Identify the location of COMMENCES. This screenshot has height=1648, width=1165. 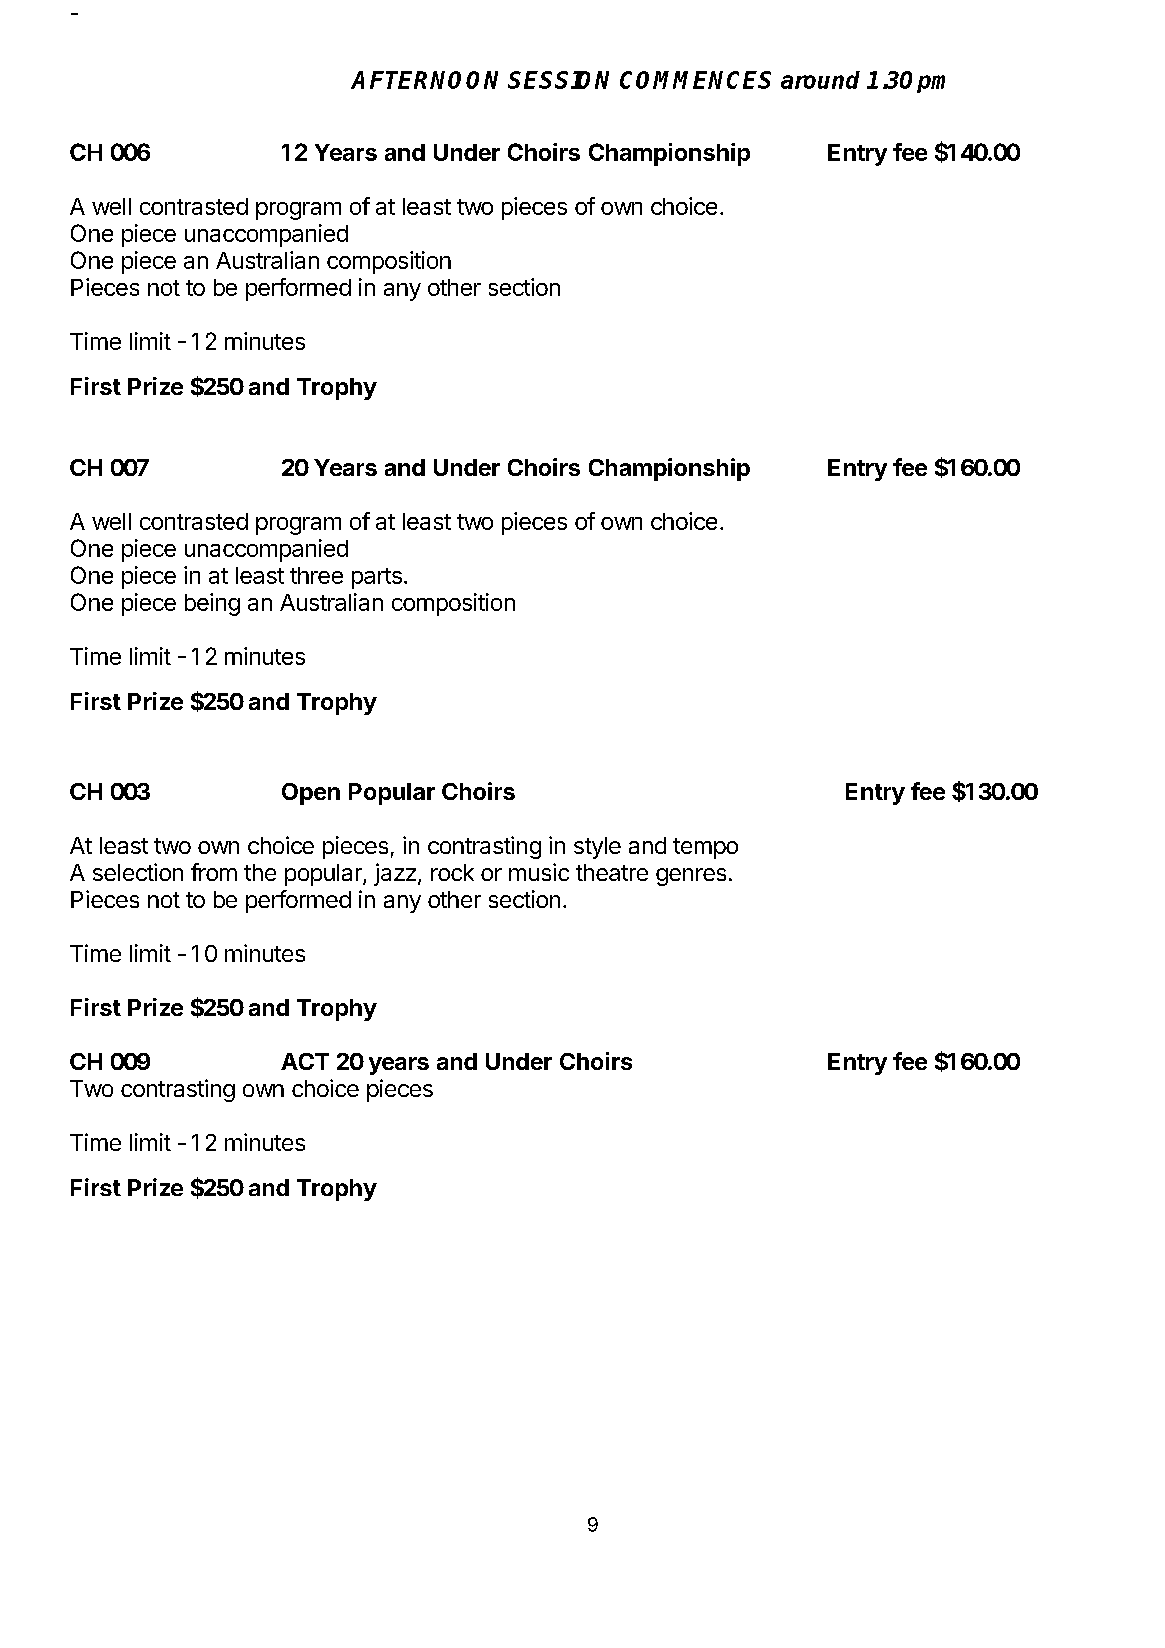
(695, 80).
